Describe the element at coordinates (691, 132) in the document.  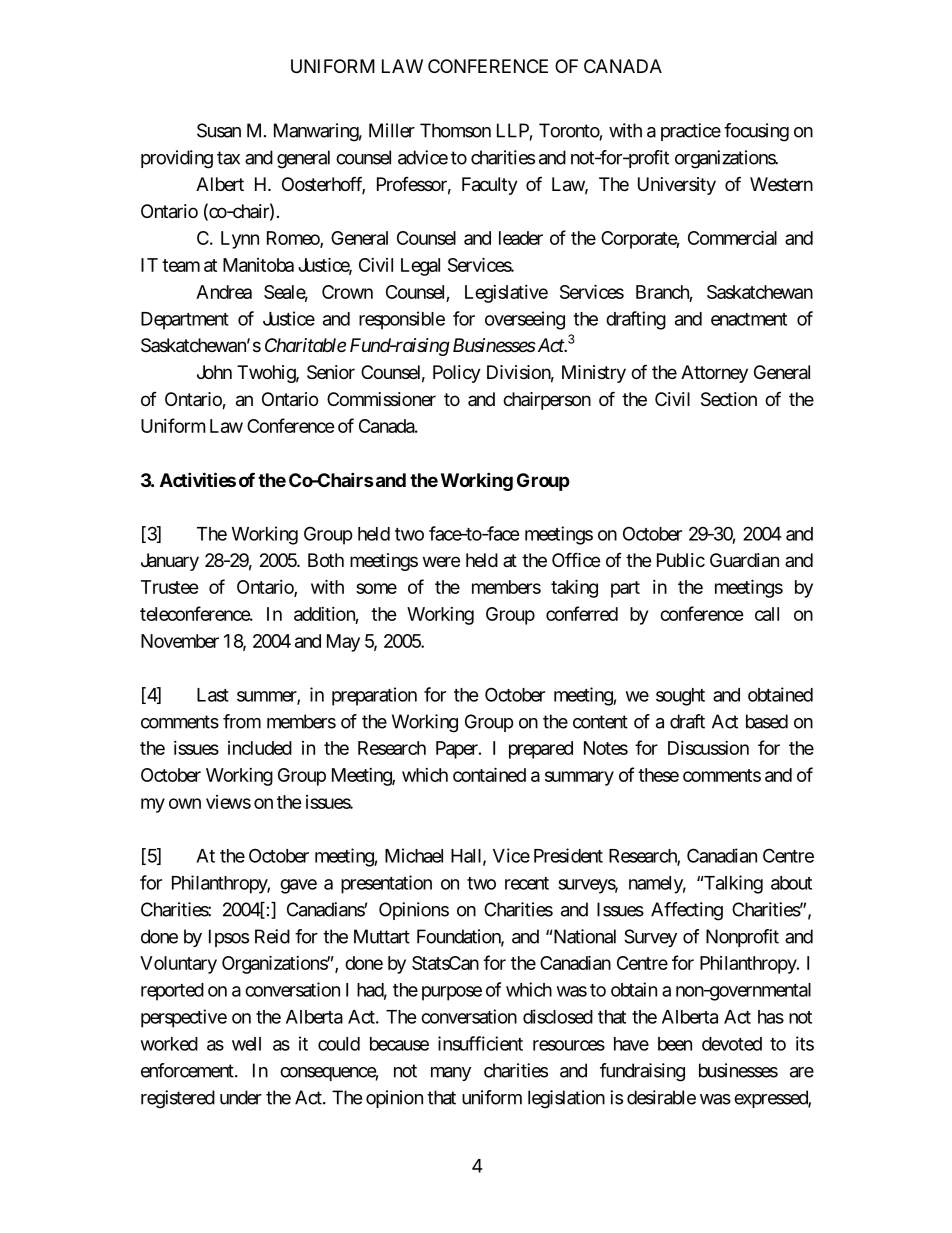
I see `practice` at that location.
